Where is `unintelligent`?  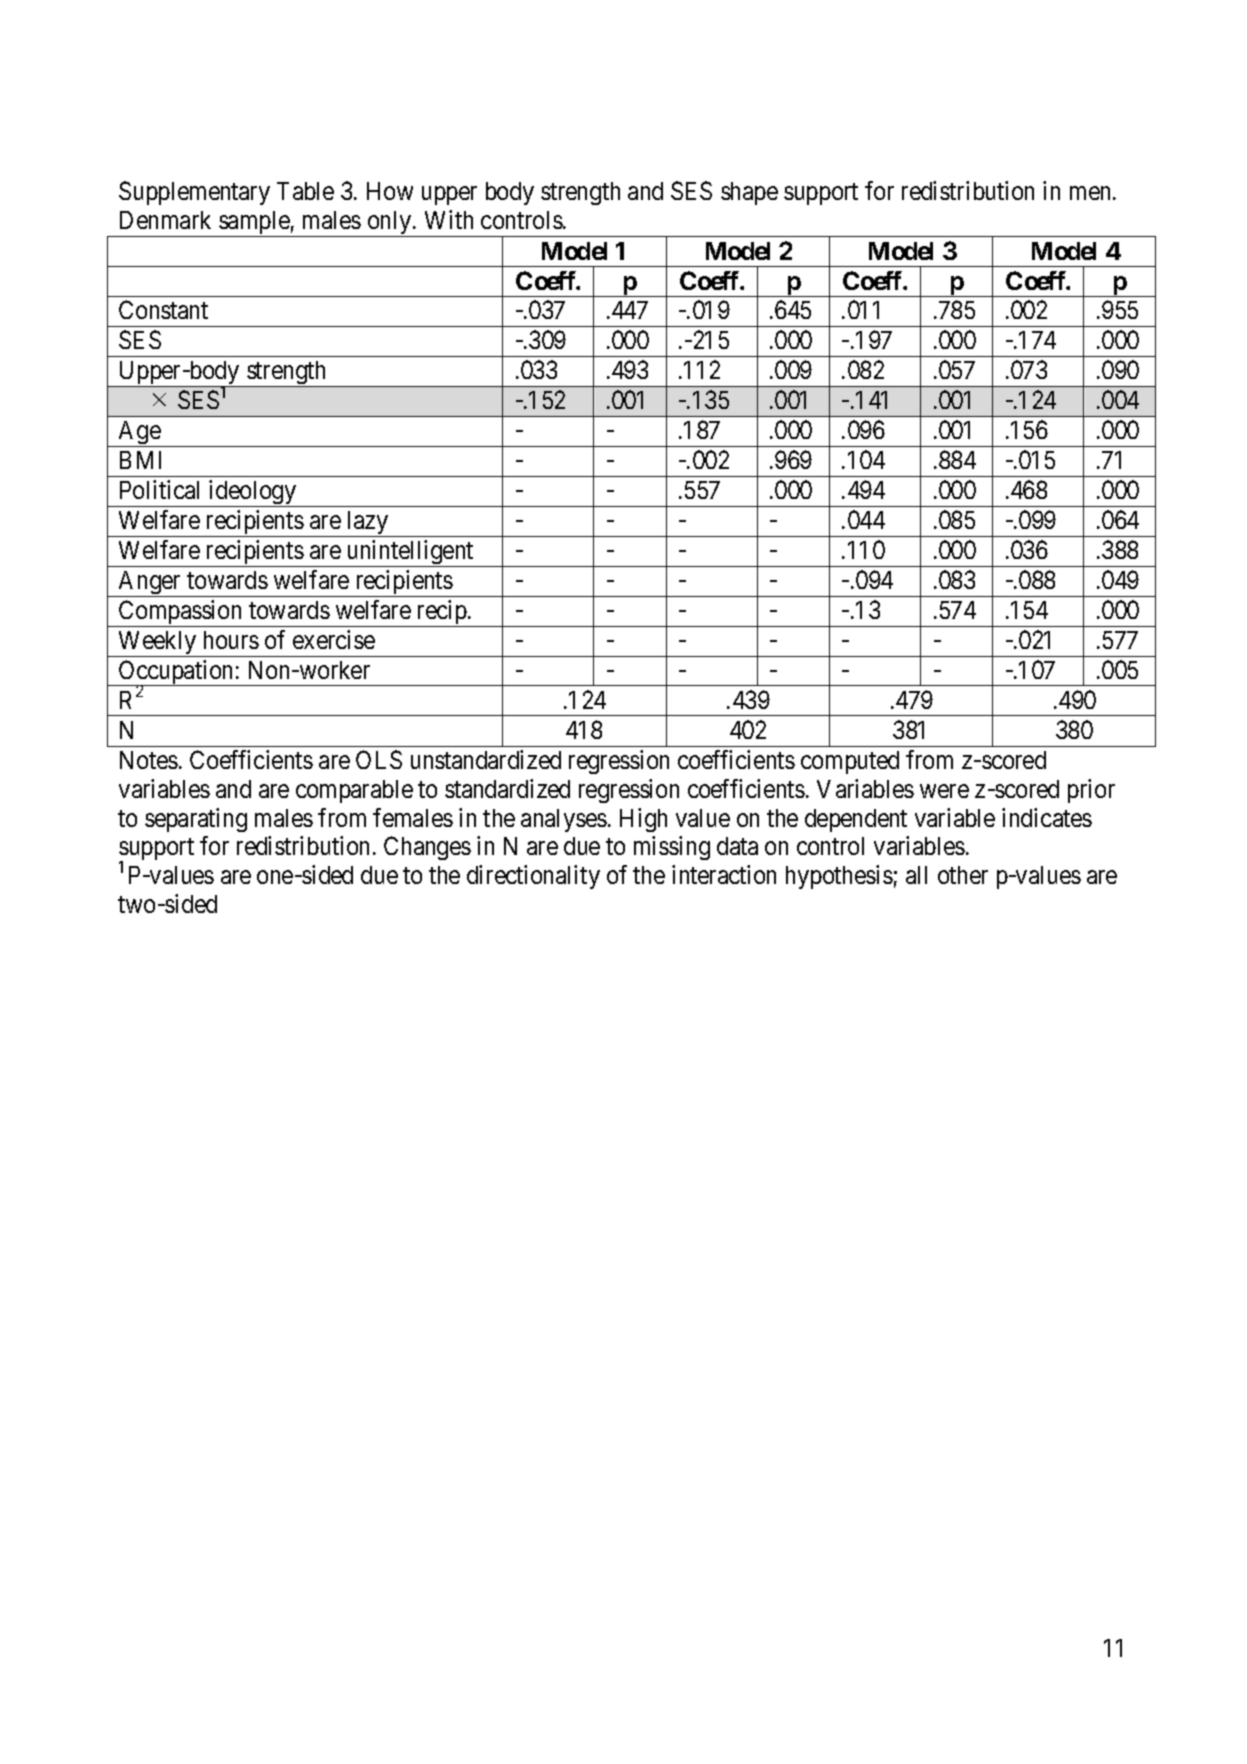
unintelligent is located at coordinates (410, 553).
